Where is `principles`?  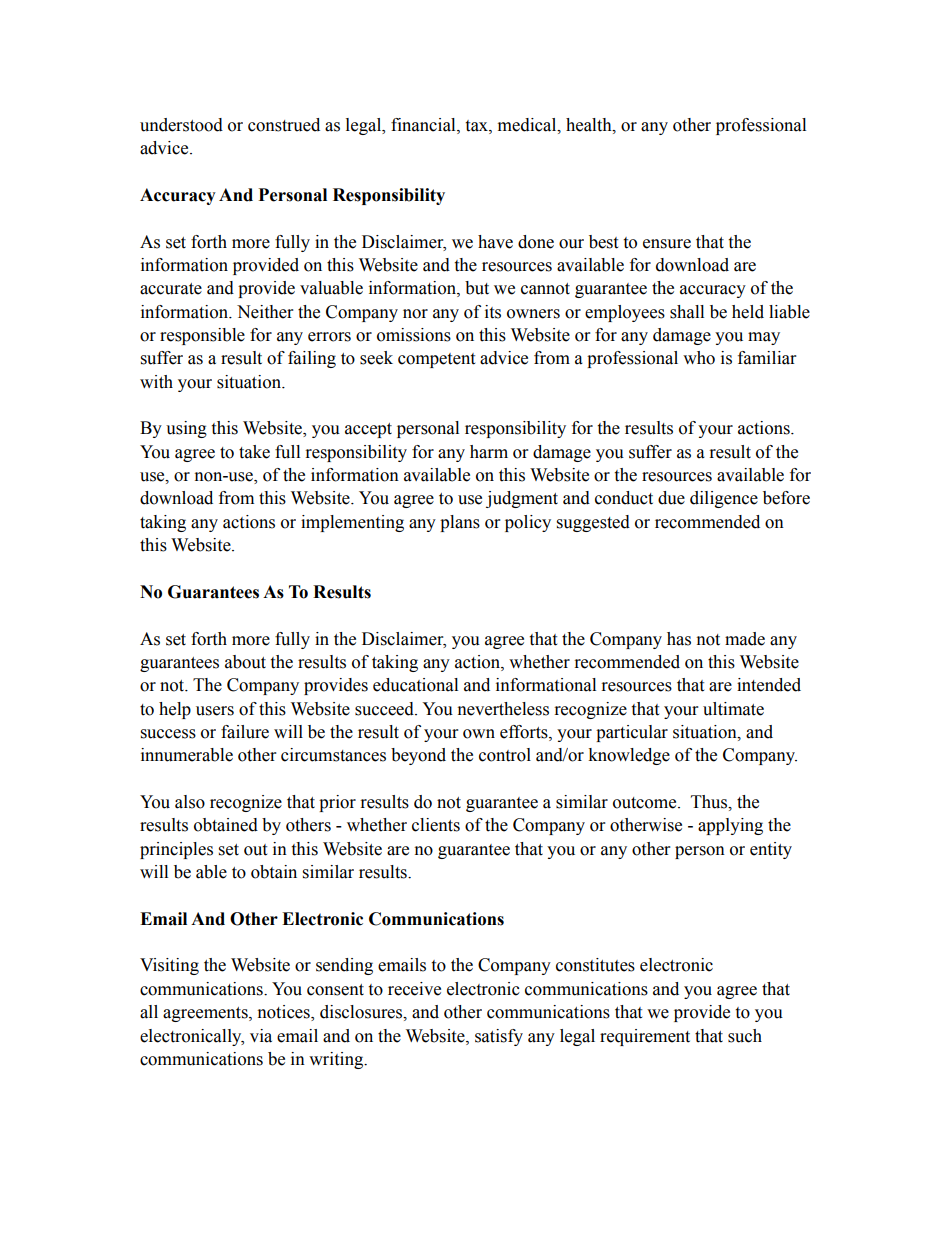
principles is located at coordinates (176, 850).
